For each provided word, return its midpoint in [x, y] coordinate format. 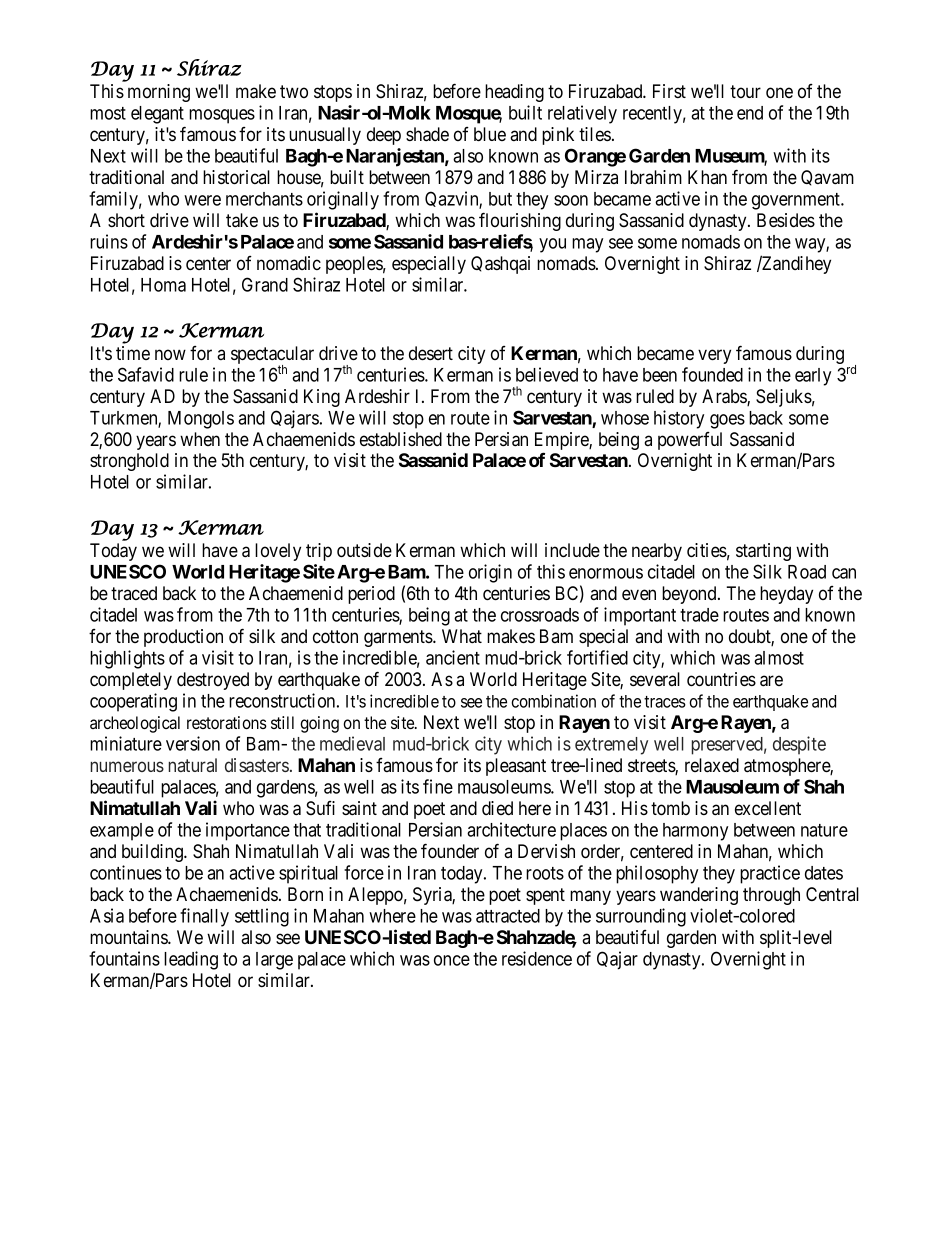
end [750, 113]
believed [547, 374]
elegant [157, 115]
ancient [453, 657]
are [771, 681]
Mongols [201, 420]
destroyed [213, 681]
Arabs [725, 397]
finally [204, 917]
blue [490, 134]
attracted [508, 916]
